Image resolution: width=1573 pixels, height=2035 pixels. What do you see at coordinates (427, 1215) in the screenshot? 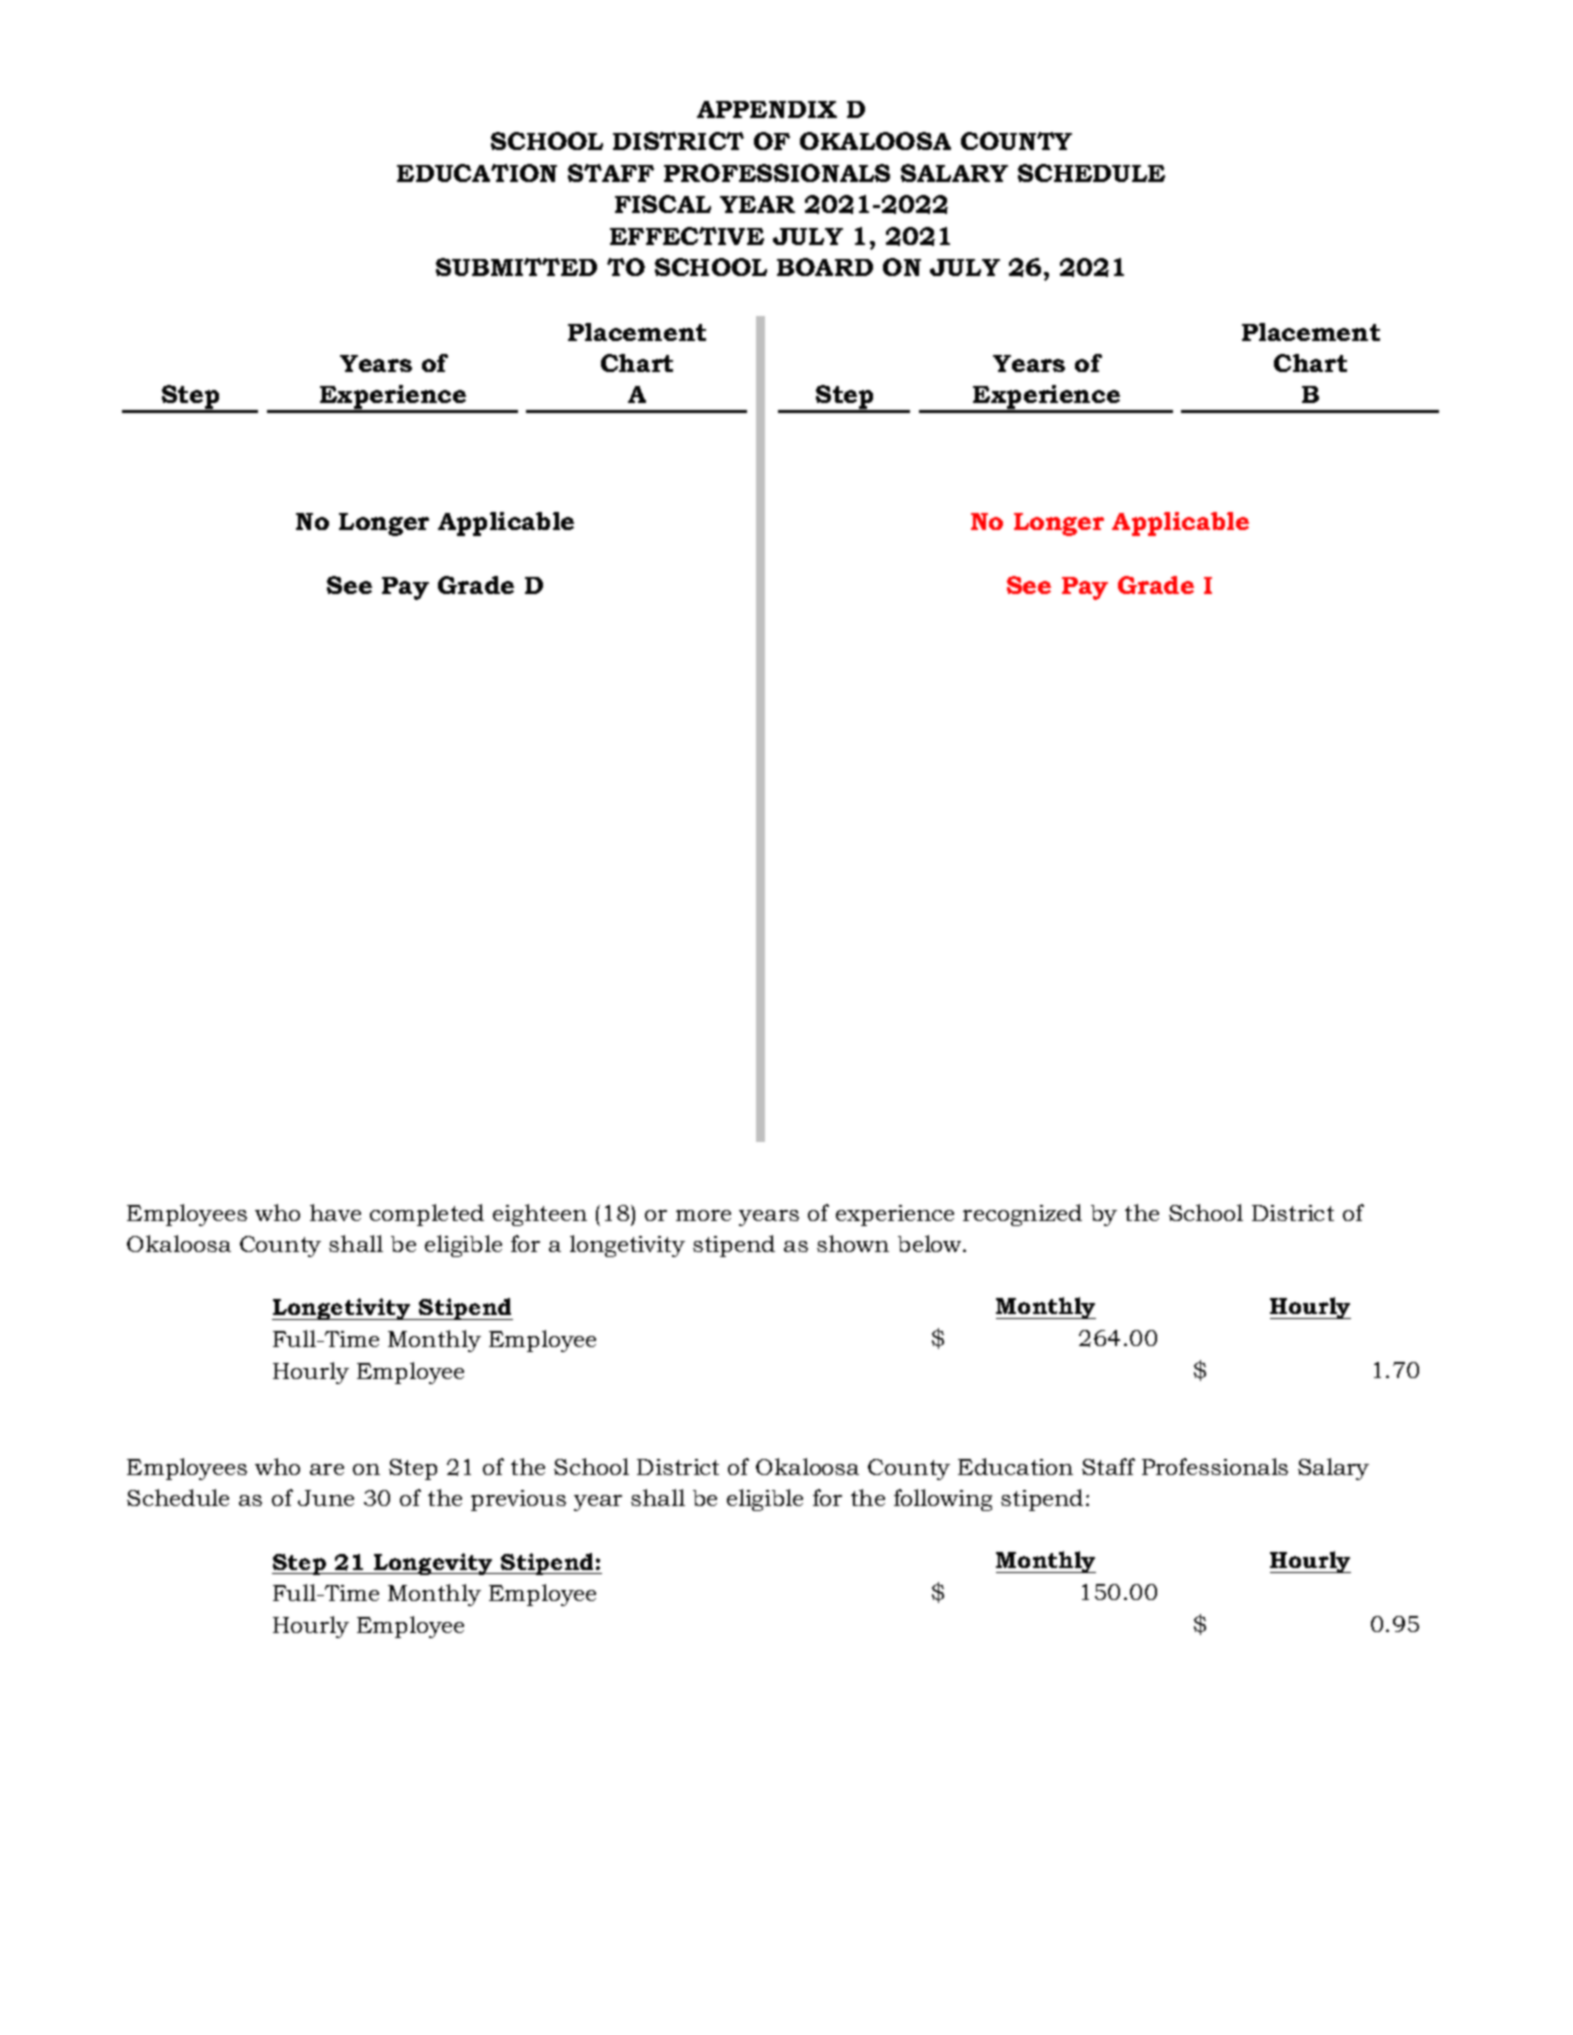
I see `completed` at bounding box center [427, 1215].
